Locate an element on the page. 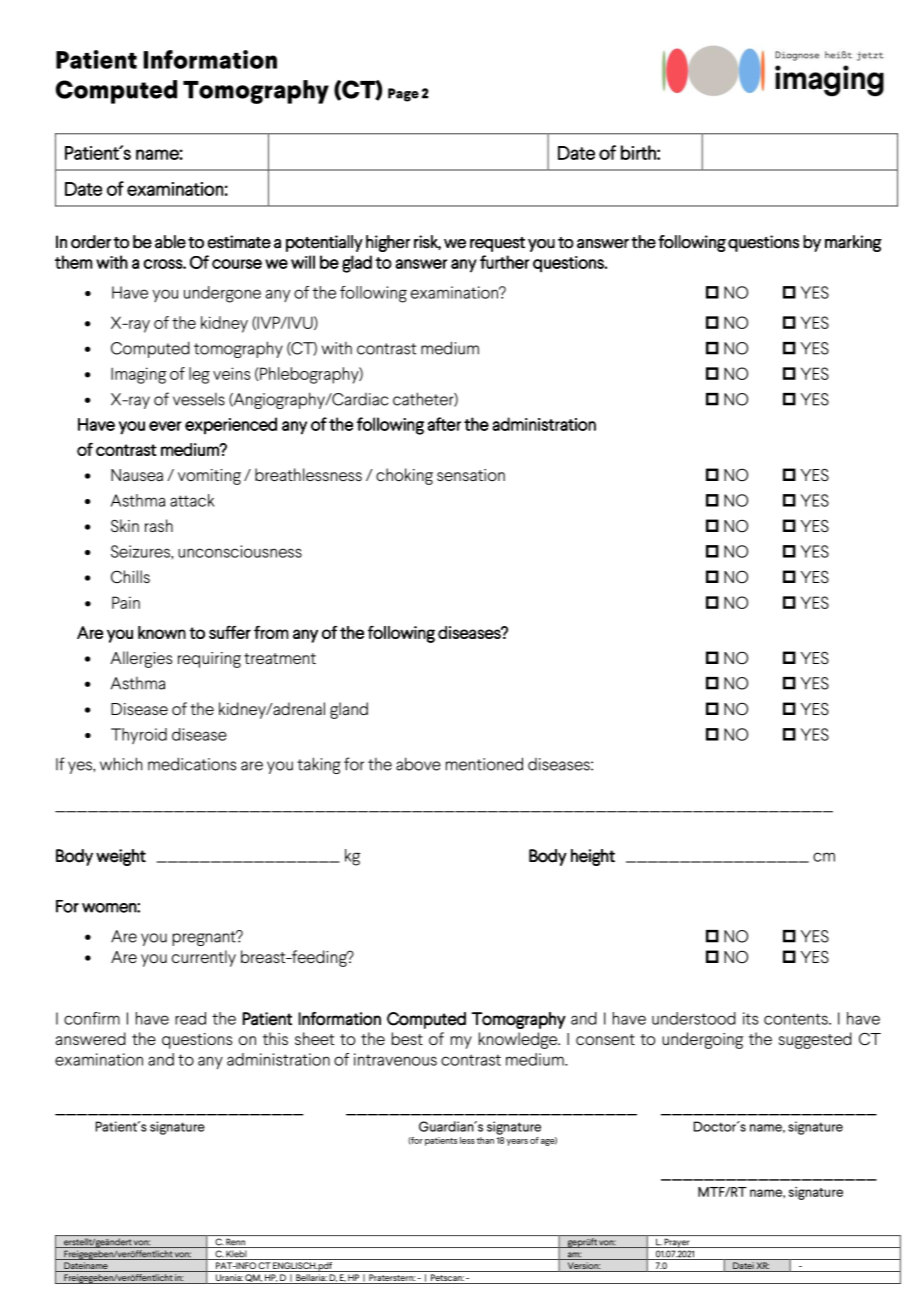  Page is located at coordinates (403, 95).
